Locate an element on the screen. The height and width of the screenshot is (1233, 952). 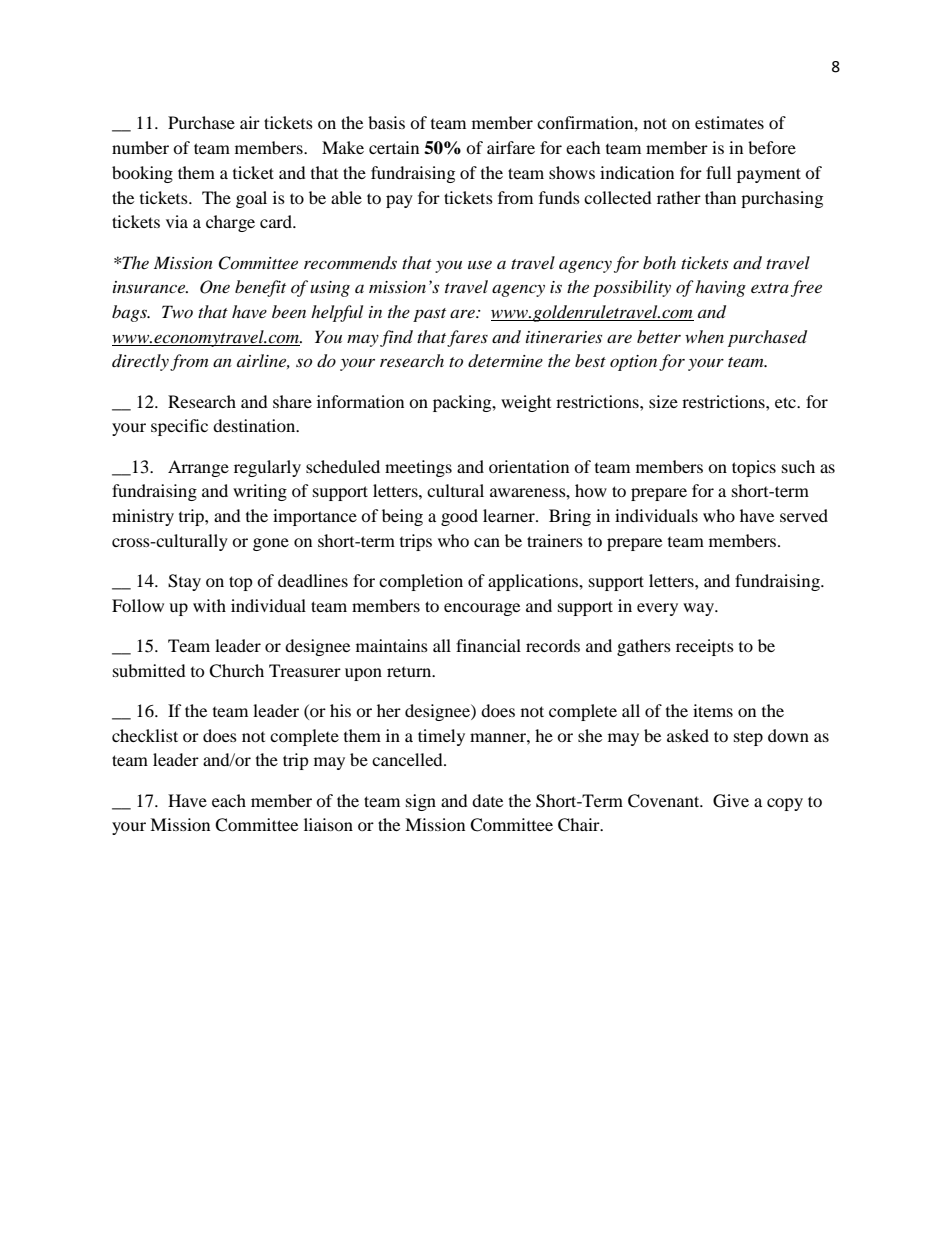
Arrange is located at coordinates (198, 468).
